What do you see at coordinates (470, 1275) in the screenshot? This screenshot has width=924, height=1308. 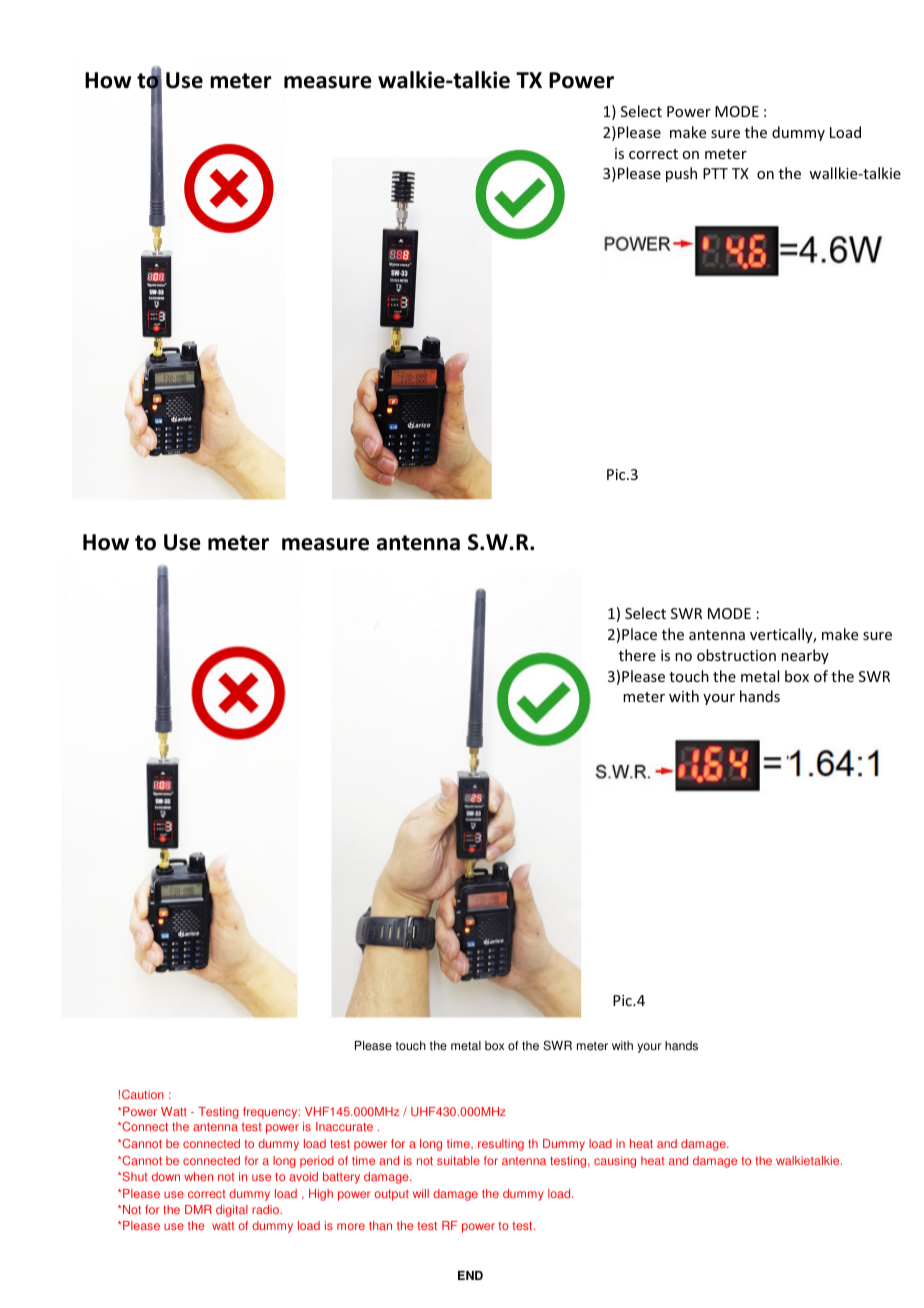 I see `END` at bounding box center [470, 1275].
